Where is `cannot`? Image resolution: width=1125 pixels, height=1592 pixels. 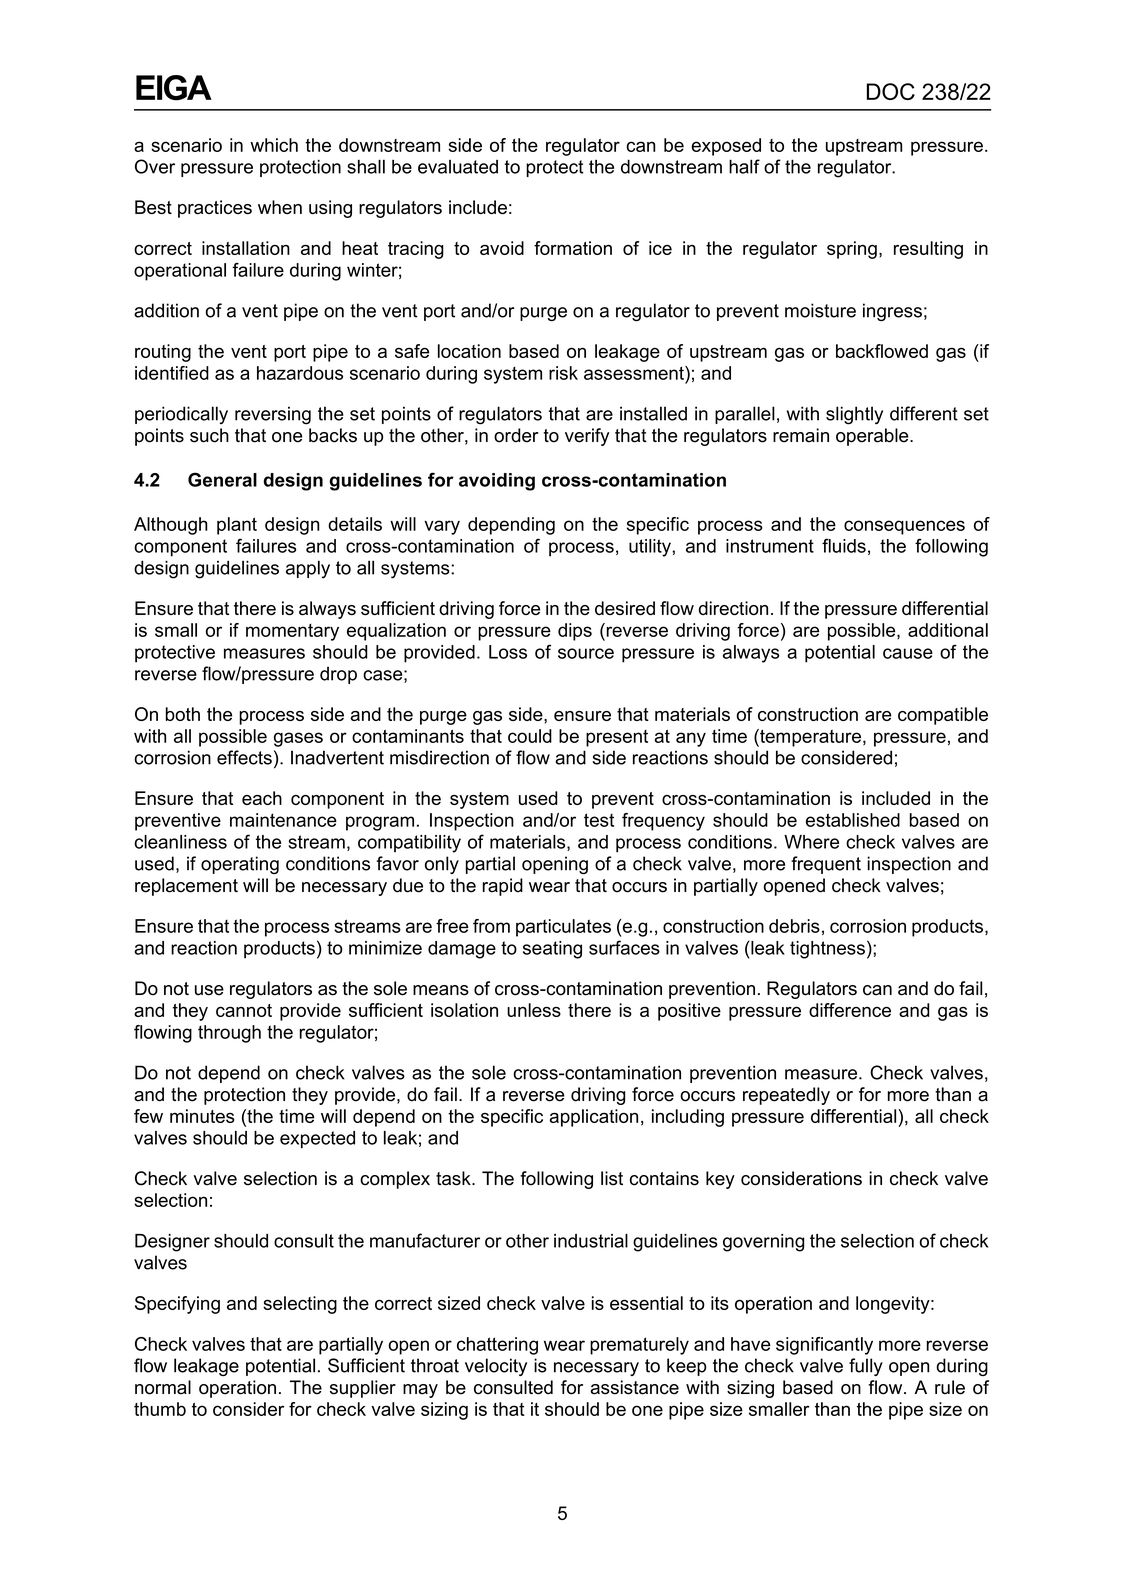
cannot is located at coordinates (244, 1010).
